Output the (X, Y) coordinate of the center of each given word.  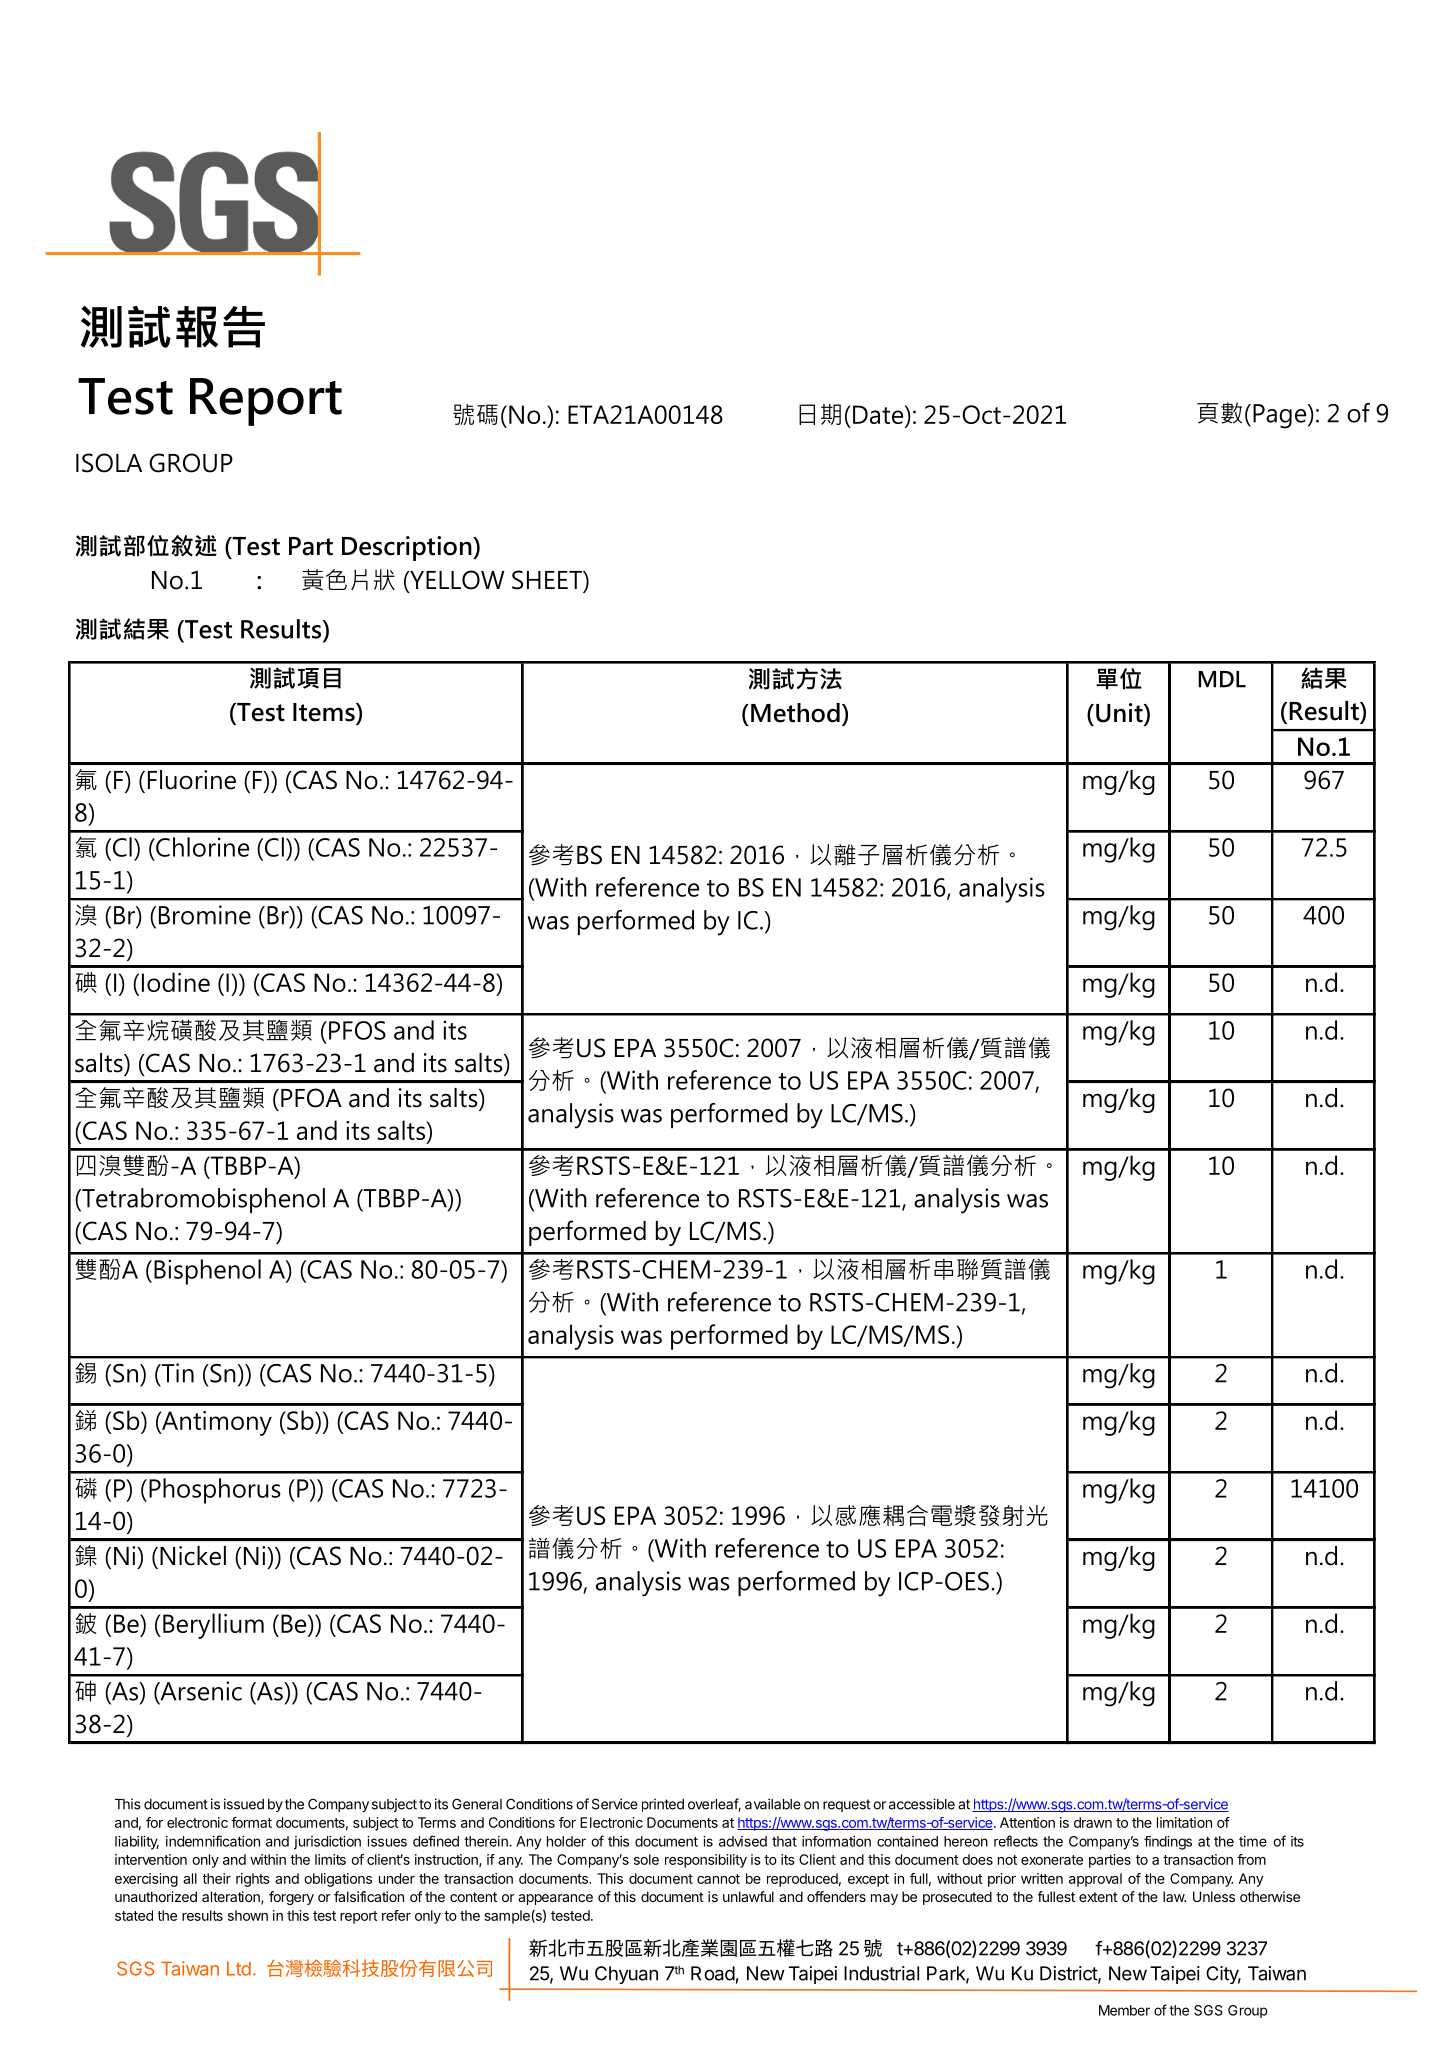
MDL (1222, 679)
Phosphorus (215, 1491)
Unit (1120, 714)
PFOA (311, 1098)
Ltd (239, 1968)
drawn (1093, 1822)
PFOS (357, 1030)
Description (408, 548)
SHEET (548, 580)
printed (663, 1805)
